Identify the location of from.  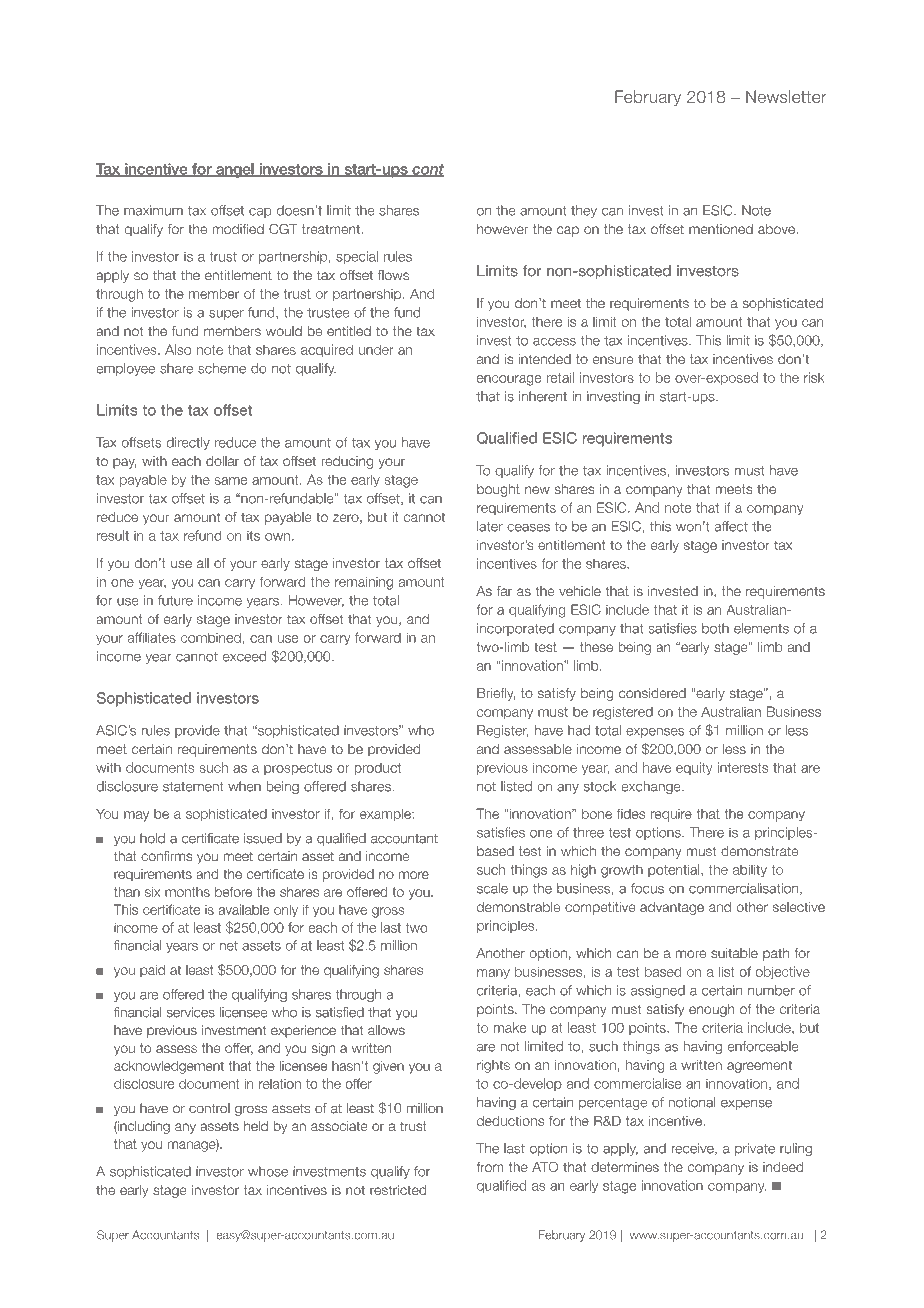
(490, 1167).
